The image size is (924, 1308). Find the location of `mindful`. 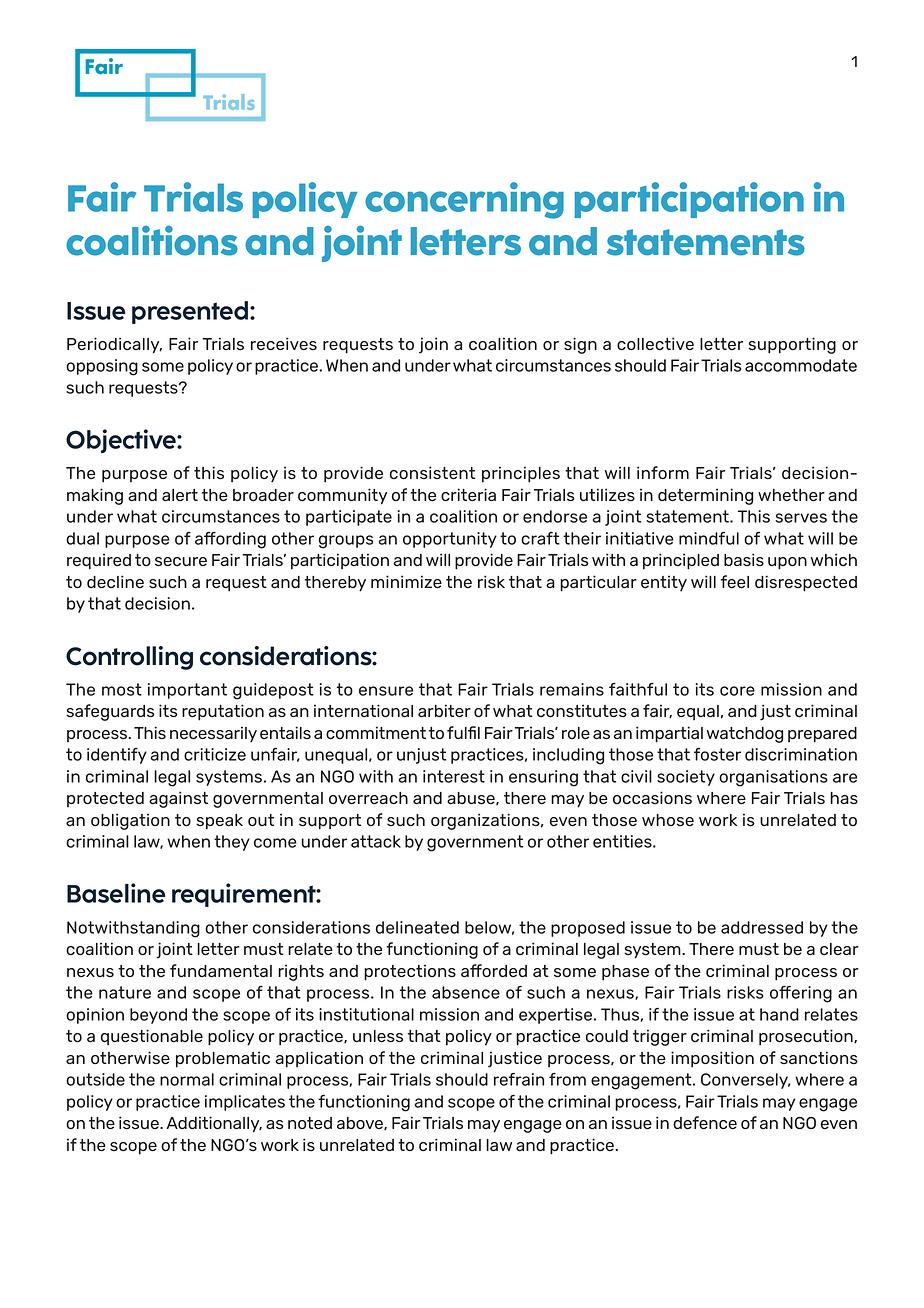

mindful is located at coordinates (709, 538).
